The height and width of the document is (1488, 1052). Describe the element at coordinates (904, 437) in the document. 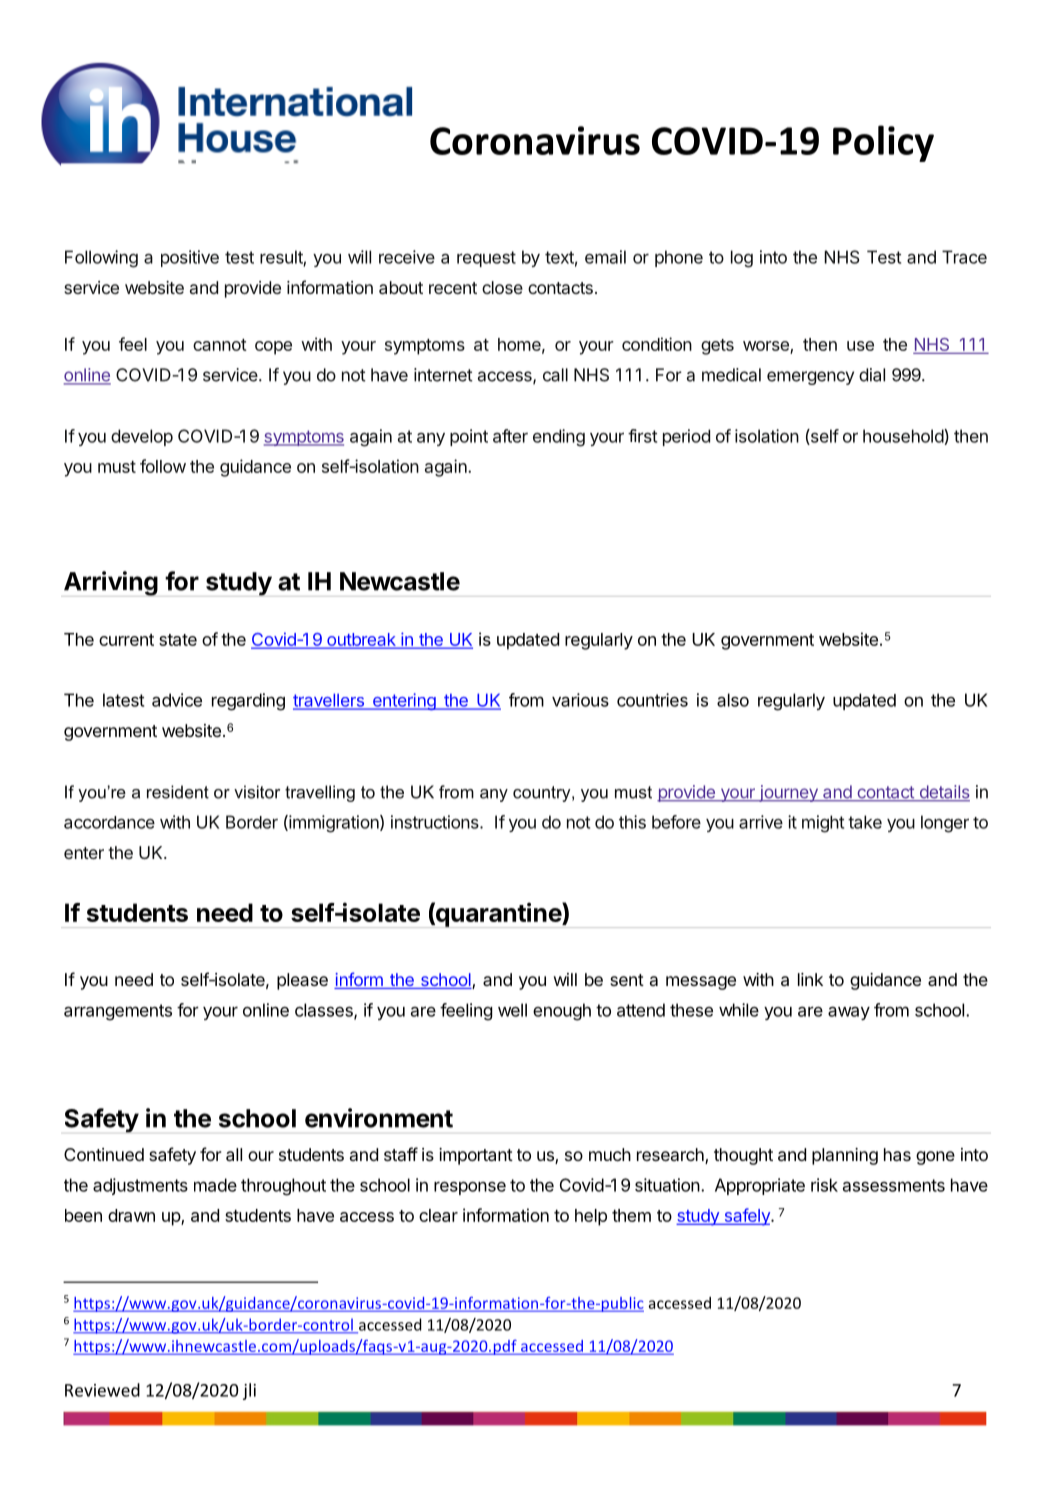

I see `household` at that location.
